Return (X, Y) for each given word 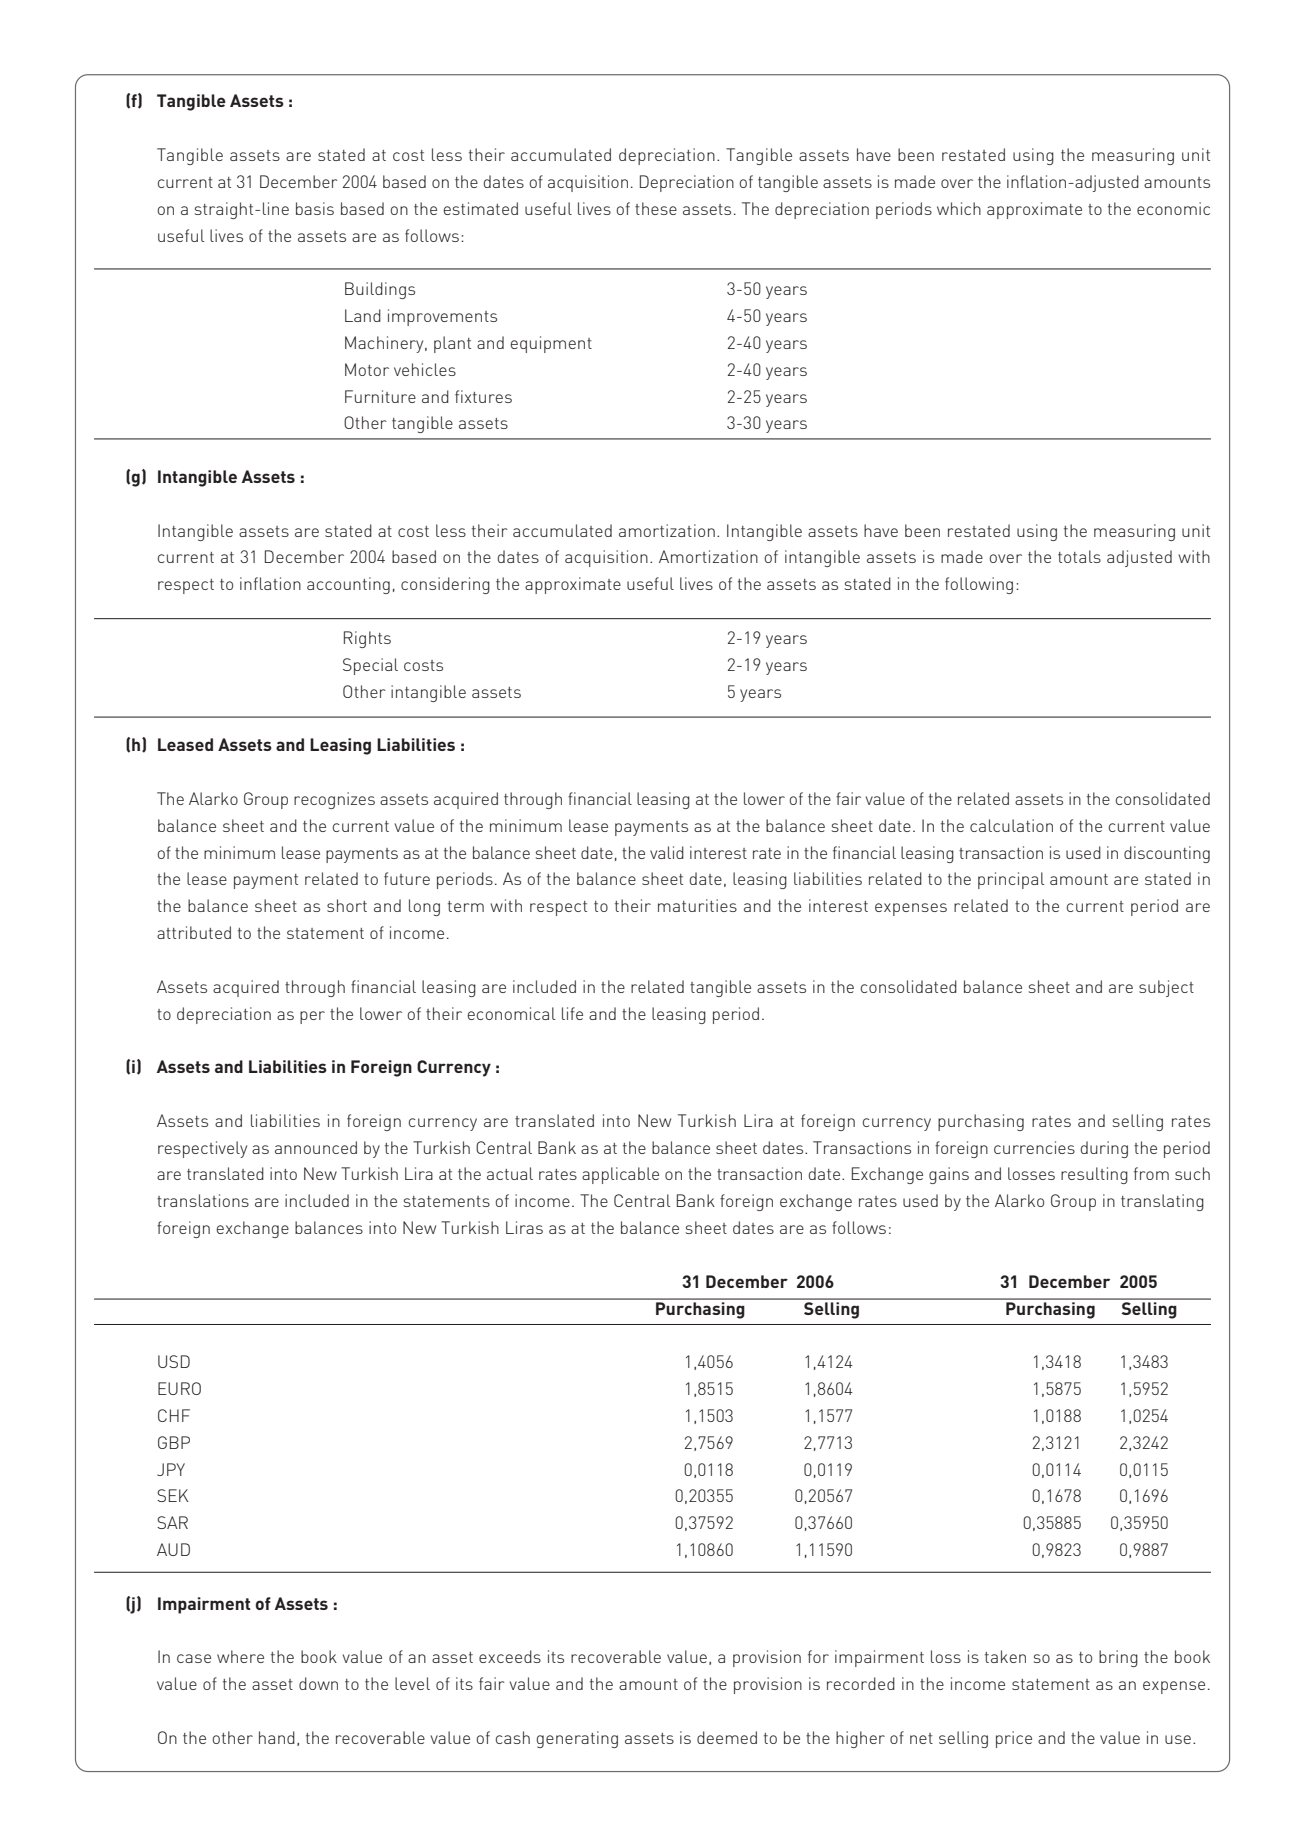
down (318, 1683)
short (347, 905)
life (572, 1013)
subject (1166, 988)
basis (315, 208)
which (959, 208)
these (656, 208)
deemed (727, 1737)
